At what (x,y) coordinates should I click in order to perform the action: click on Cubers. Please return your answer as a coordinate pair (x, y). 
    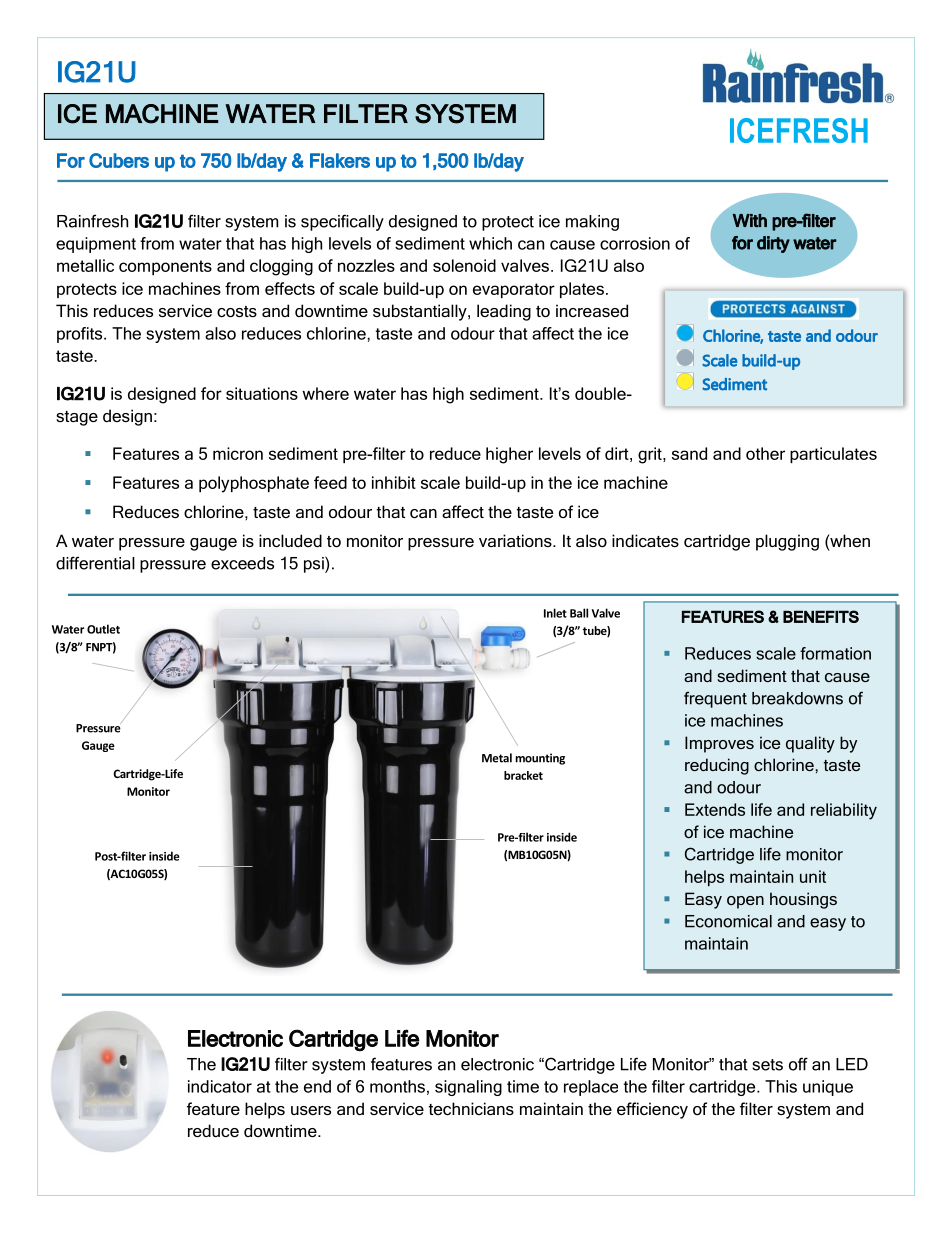
    Looking at the image, I should click on (119, 160).
